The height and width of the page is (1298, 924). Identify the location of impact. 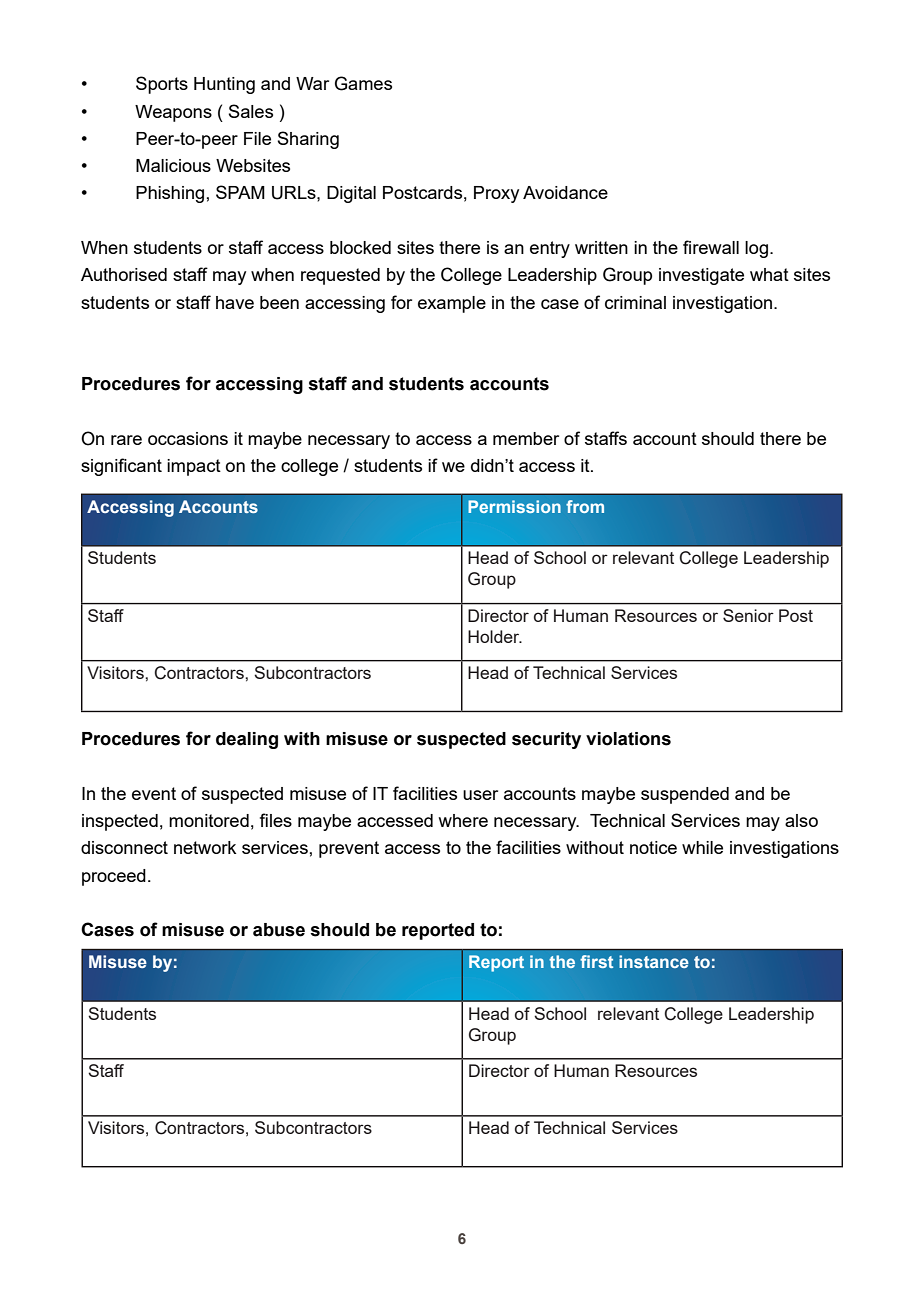
(194, 467).
